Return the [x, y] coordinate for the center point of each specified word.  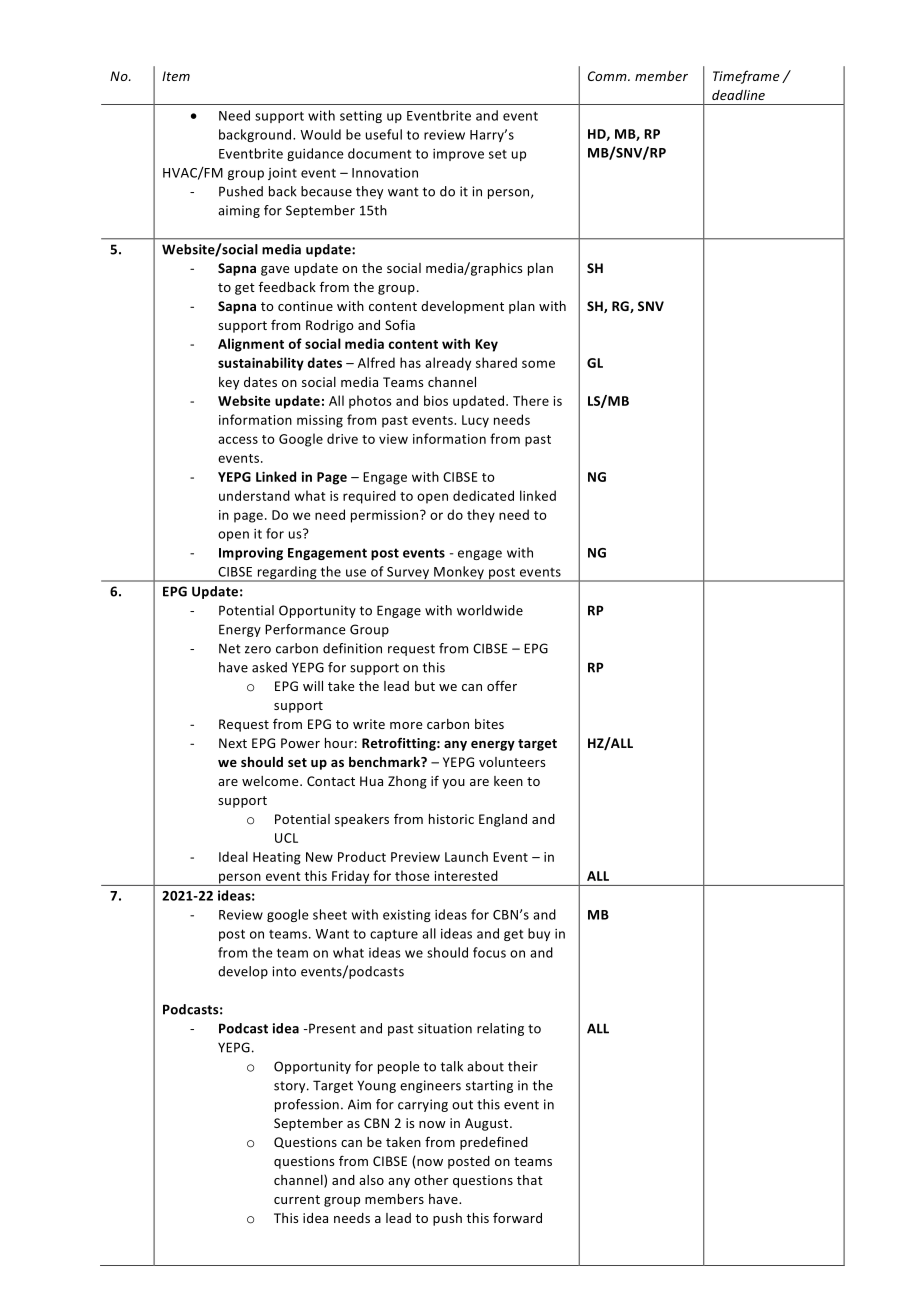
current [297, 1199]
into [284, 971]
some [538, 364]
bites [489, 724]
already [448, 364]
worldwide [490, 610]
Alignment [251, 345]
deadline [738, 95]
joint [282, 174]
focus [489, 952]
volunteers [512, 762]
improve [458, 155]
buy [539, 934]
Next [233, 743]
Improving [251, 553]
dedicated [483, 495]
